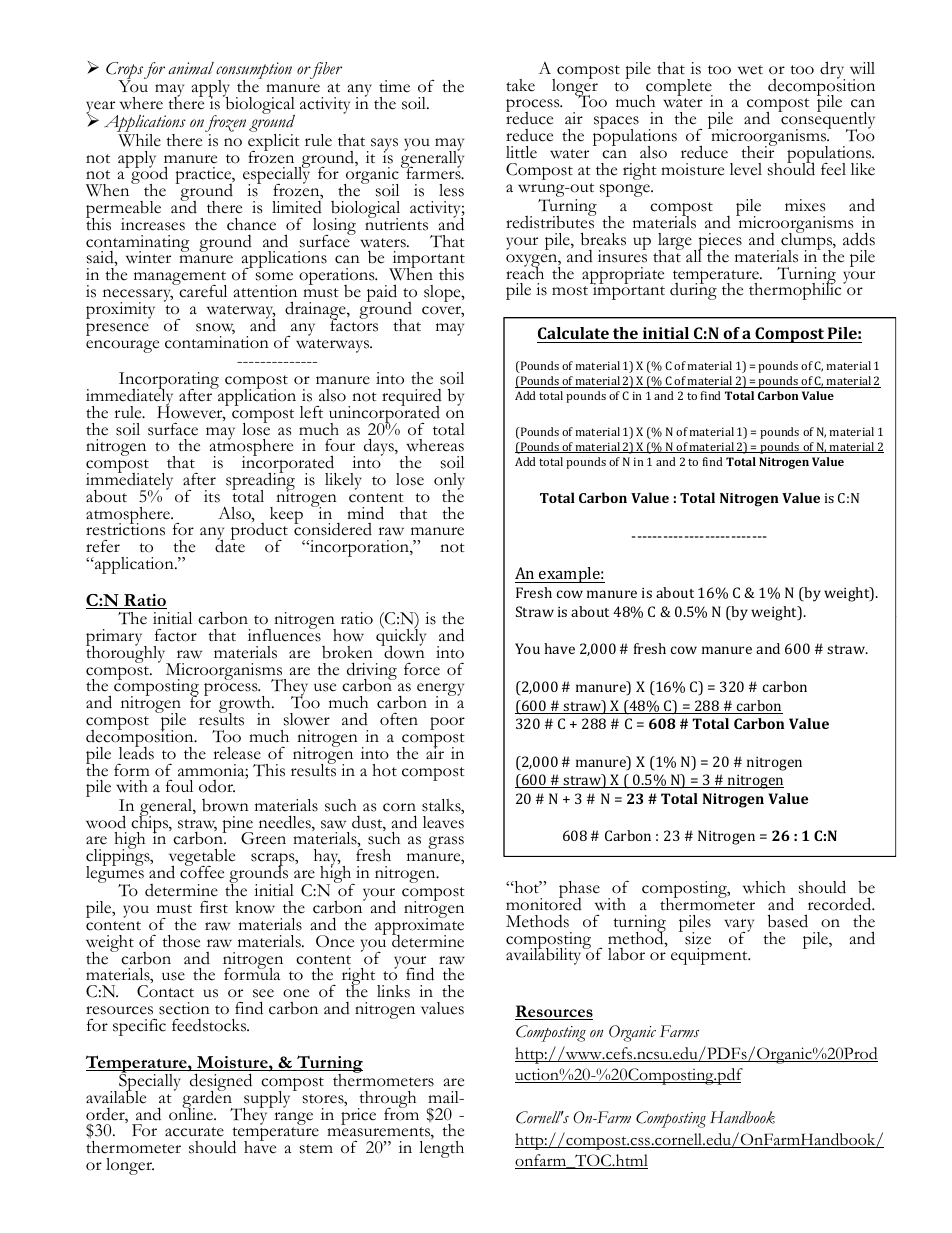 The height and width of the image is (1233, 952). What do you see at coordinates (440, 690) in the image?
I see `energy` at bounding box center [440, 690].
